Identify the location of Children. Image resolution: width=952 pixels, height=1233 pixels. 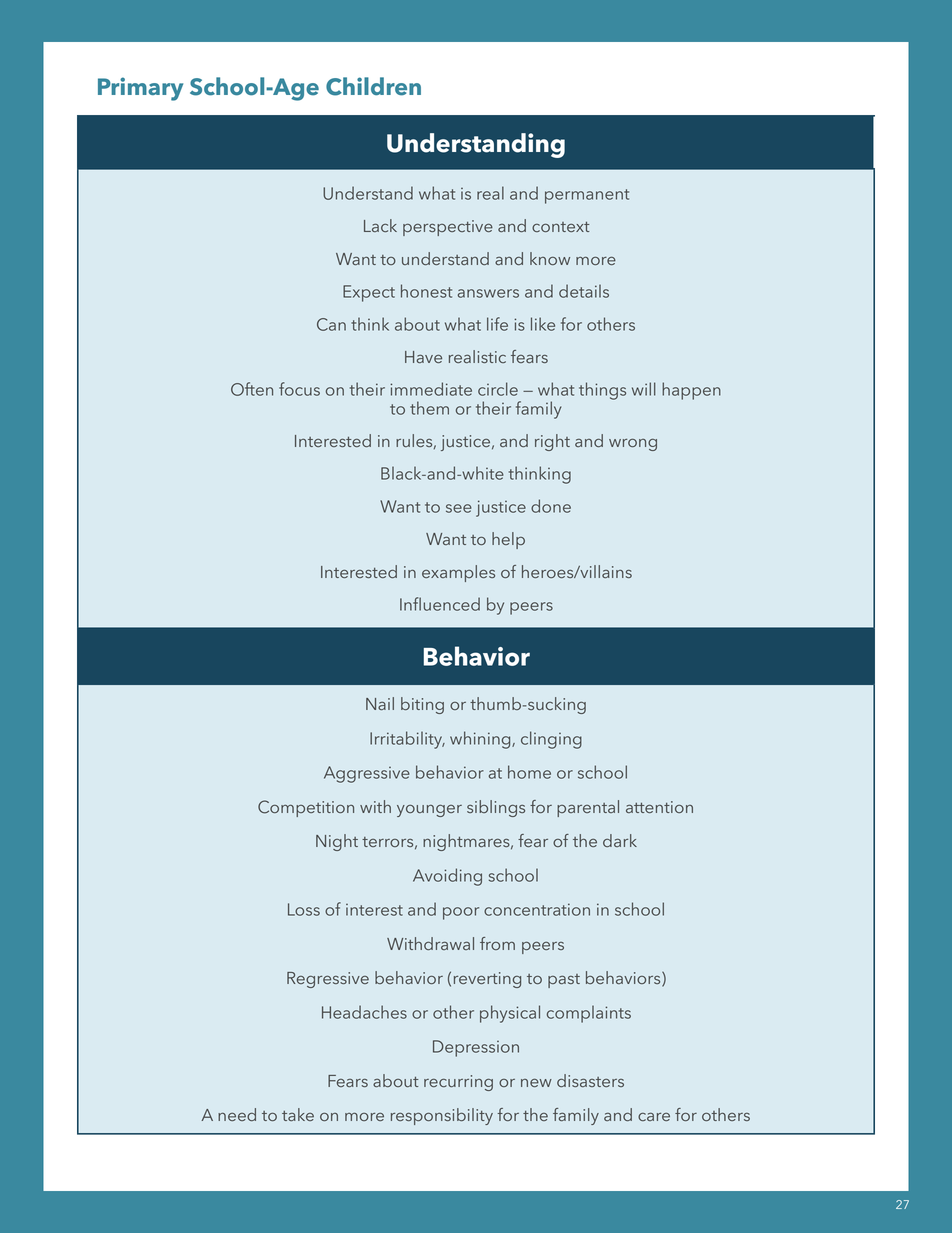
(373, 86).
